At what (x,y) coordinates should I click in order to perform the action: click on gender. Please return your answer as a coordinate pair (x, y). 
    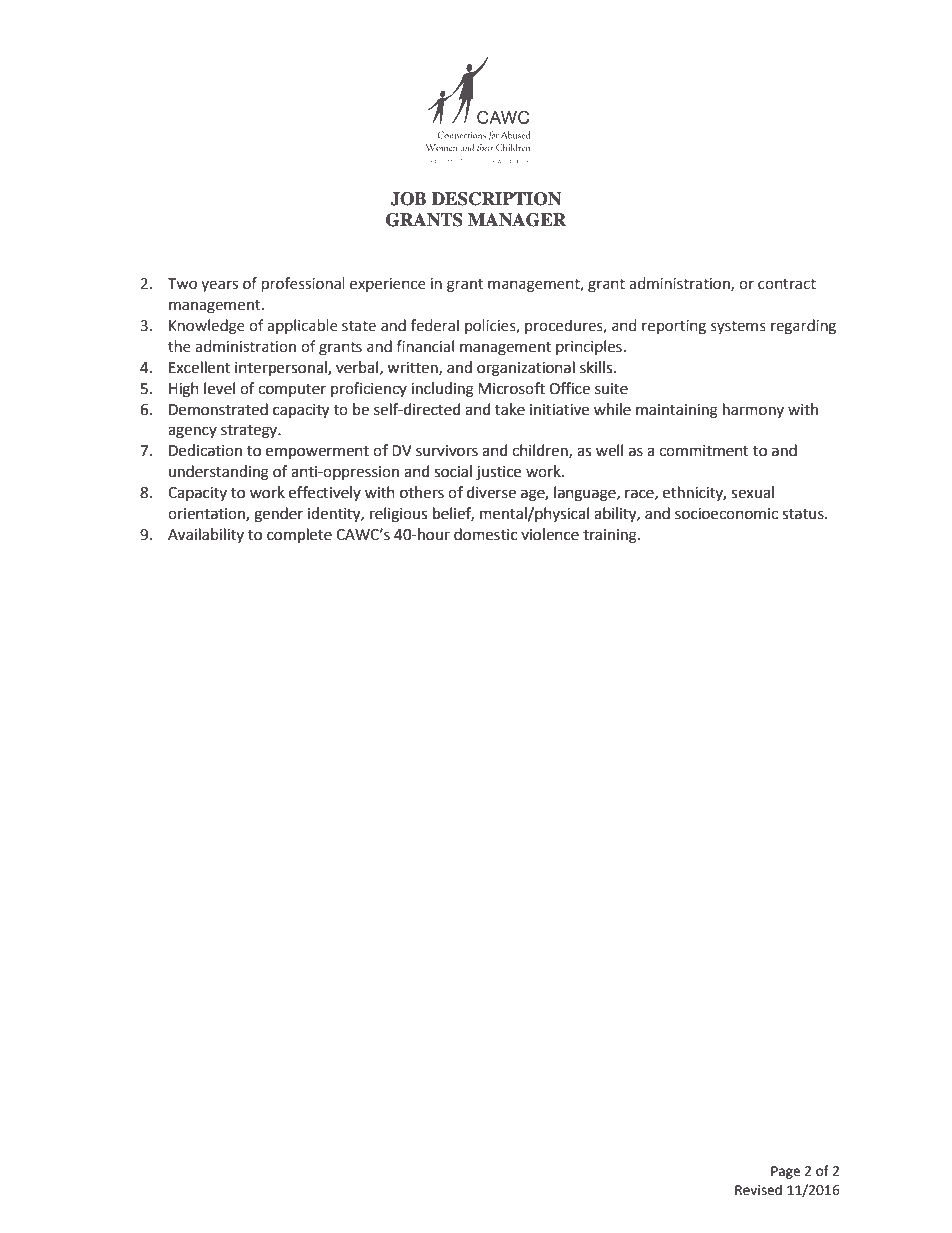
    Looking at the image, I should click on (278, 515).
